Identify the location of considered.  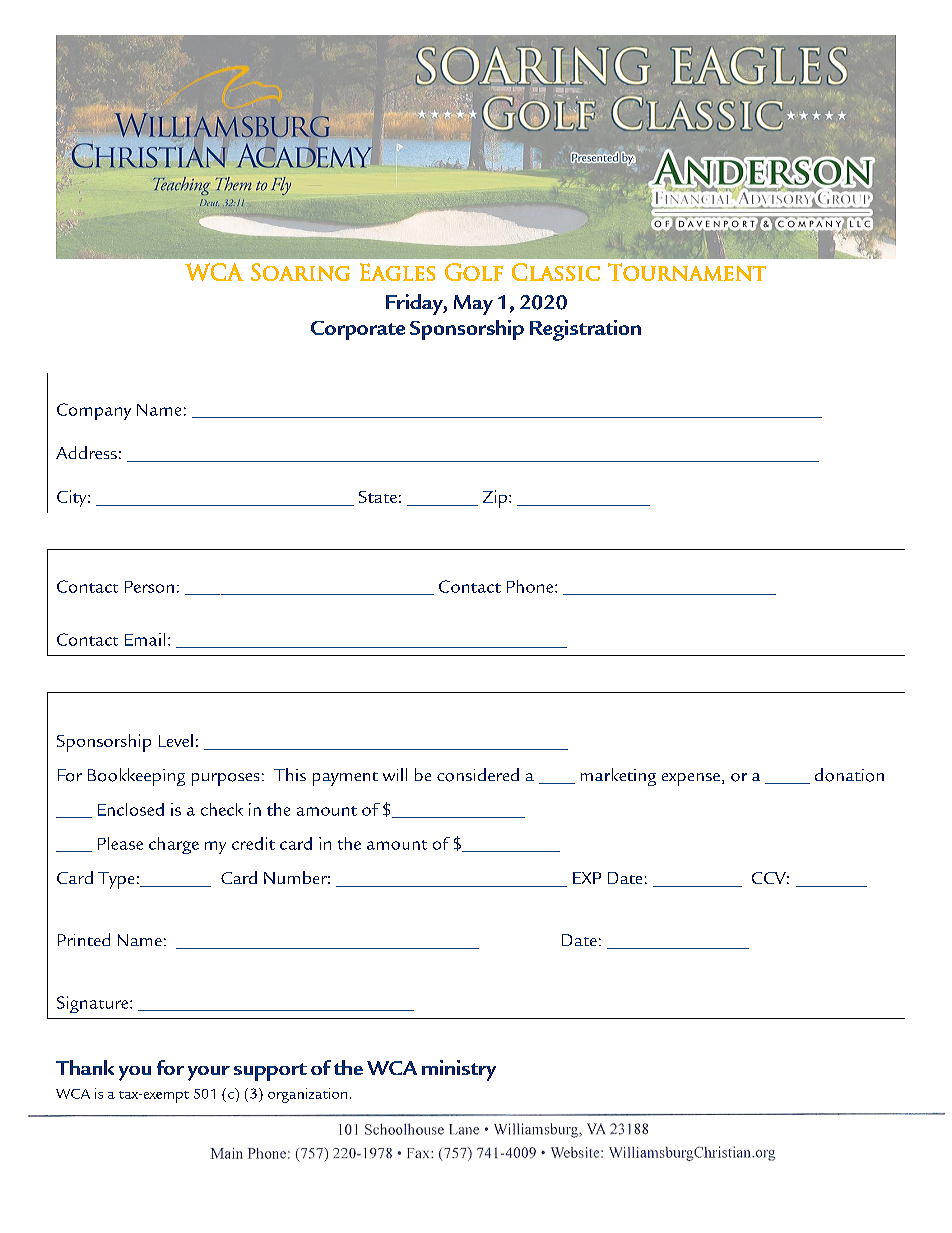
(478, 775).
